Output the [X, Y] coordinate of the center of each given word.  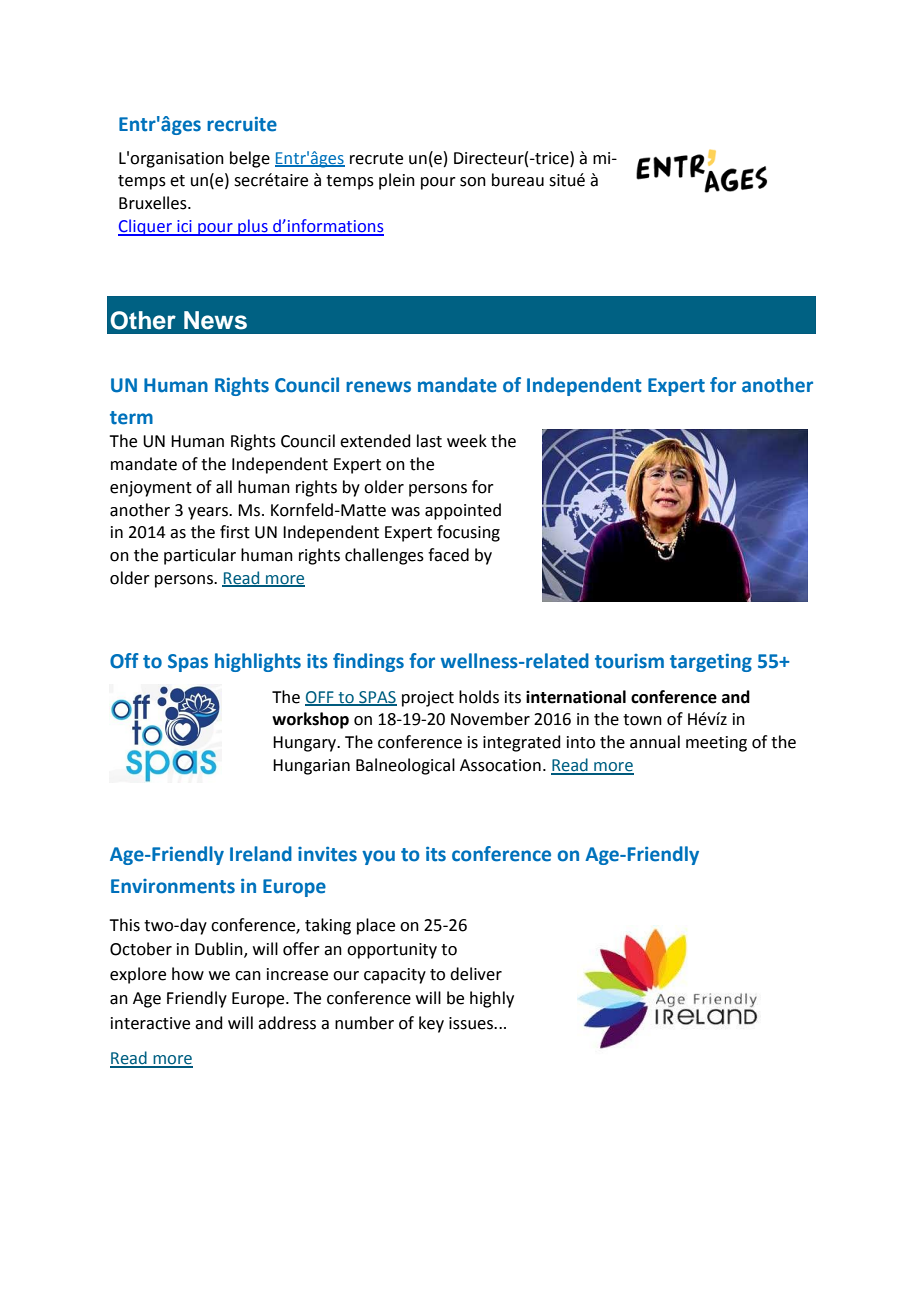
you [378, 857]
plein [397, 181]
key [431, 1024]
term [131, 418]
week [467, 441]
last [429, 441]
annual [655, 742]
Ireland [261, 854]
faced [448, 555]
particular [200, 556]
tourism [629, 661]
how [188, 974]
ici [184, 227]
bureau [518, 180]
